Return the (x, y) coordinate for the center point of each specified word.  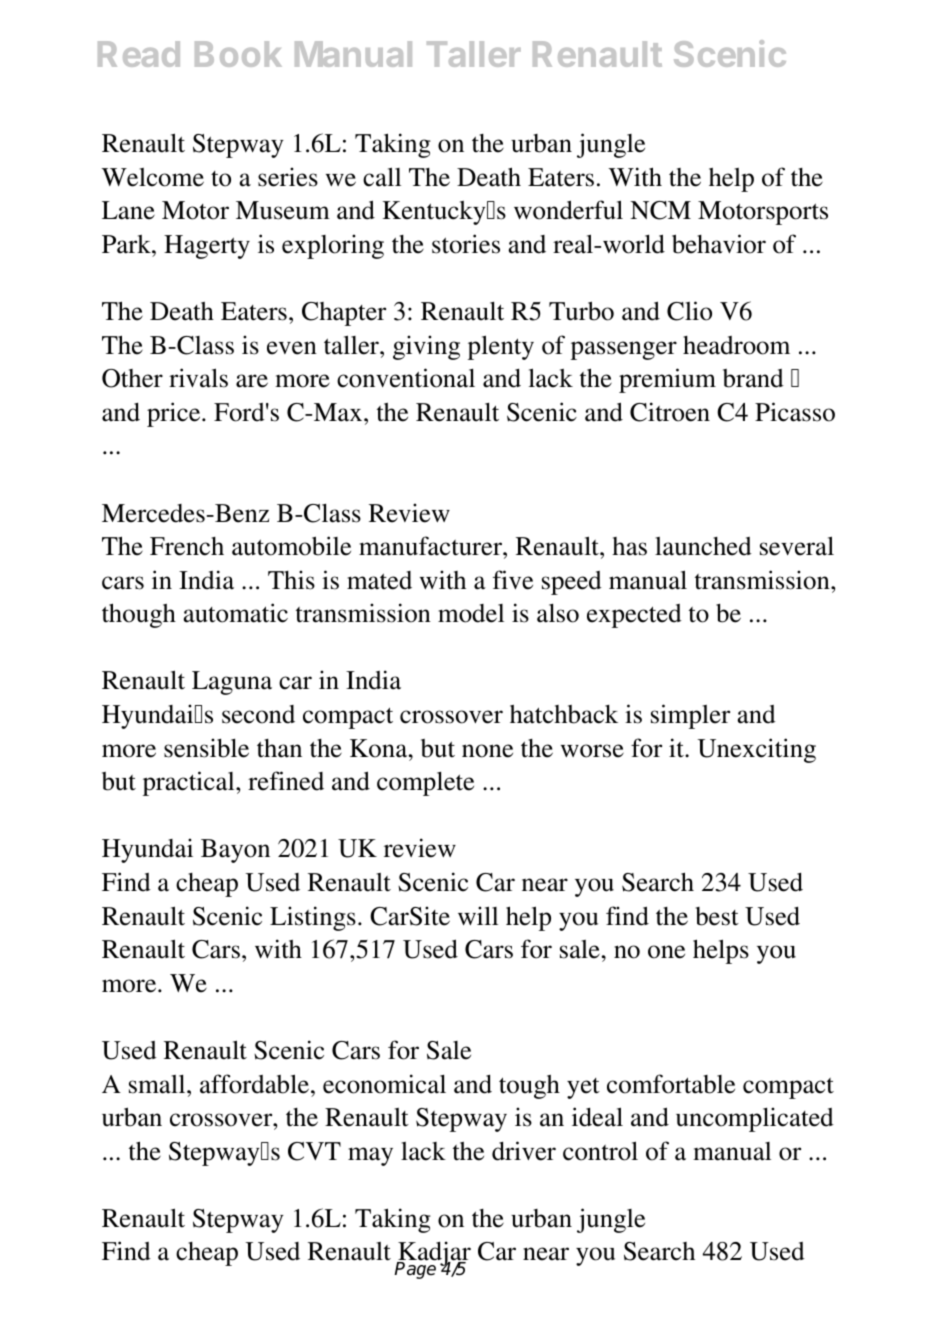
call (382, 177)
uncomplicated (755, 1119)
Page (415, 1270)
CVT (314, 1151)
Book (238, 54)
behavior (719, 244)
